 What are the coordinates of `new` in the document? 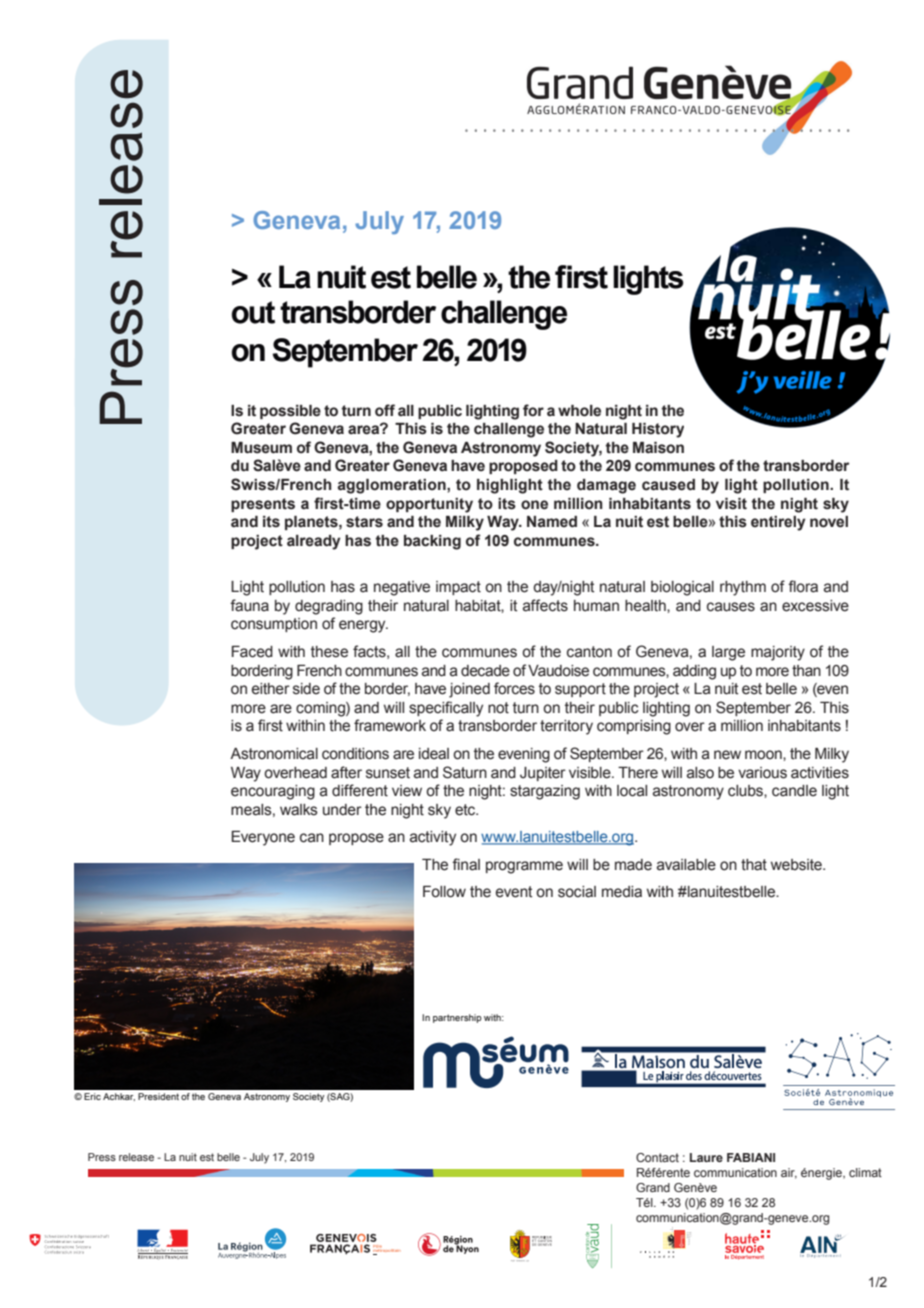 It's located at (727, 755).
